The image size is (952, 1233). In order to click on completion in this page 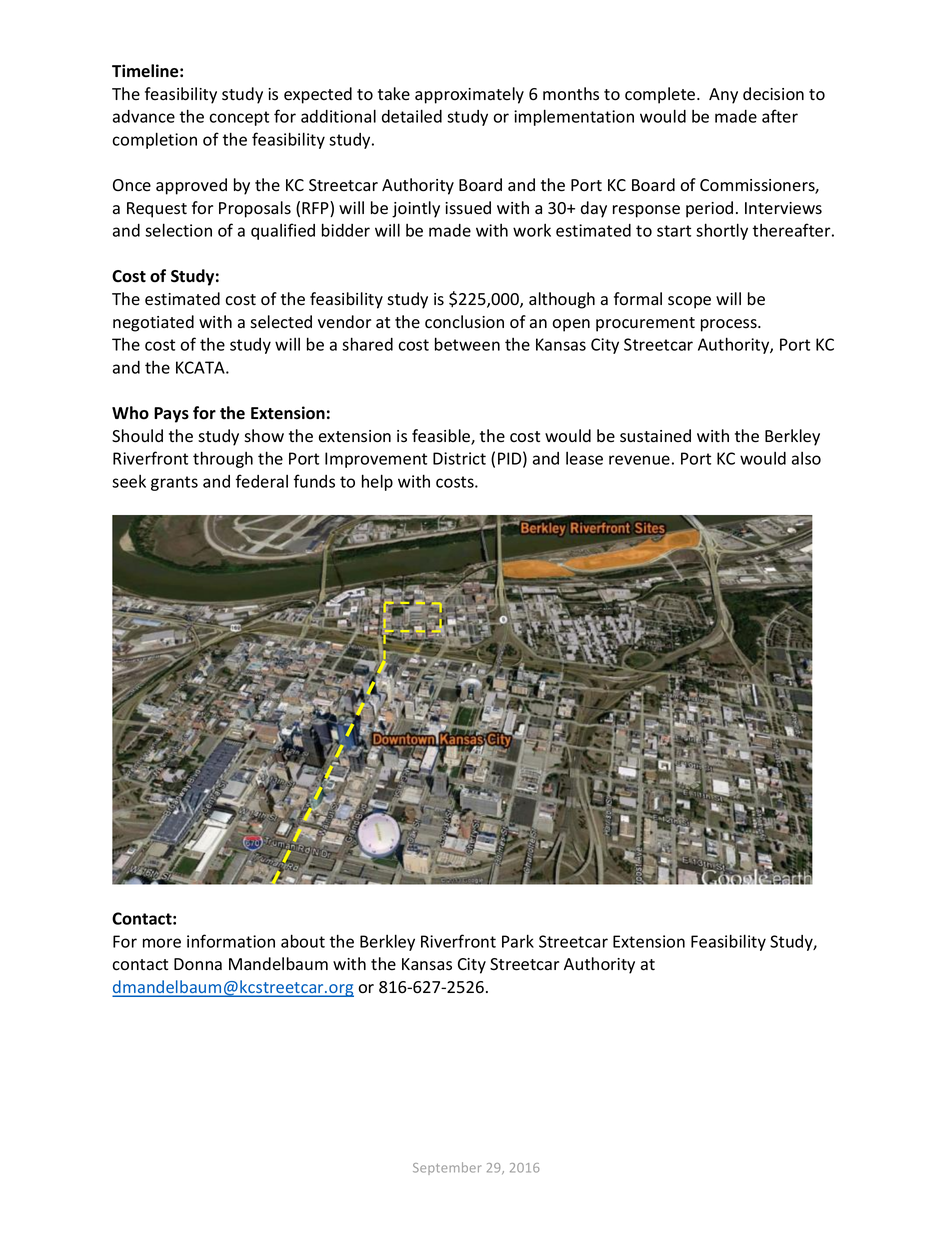, I will do `click(154, 140)`.
